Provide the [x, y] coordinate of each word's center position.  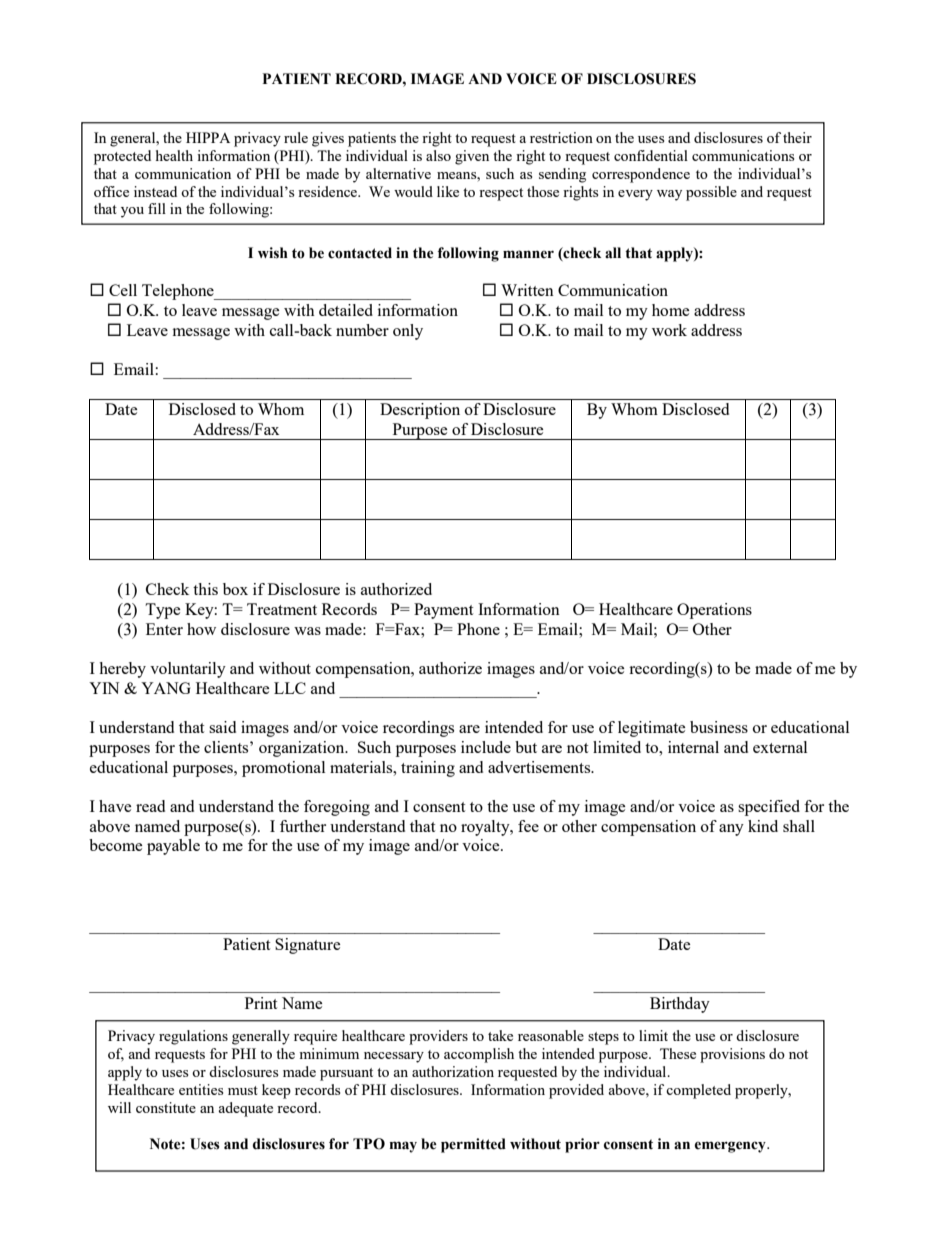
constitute [166, 1107]
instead [155, 191]
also [438, 155]
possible [711, 193]
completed [698, 1091]
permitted [473, 1145]
